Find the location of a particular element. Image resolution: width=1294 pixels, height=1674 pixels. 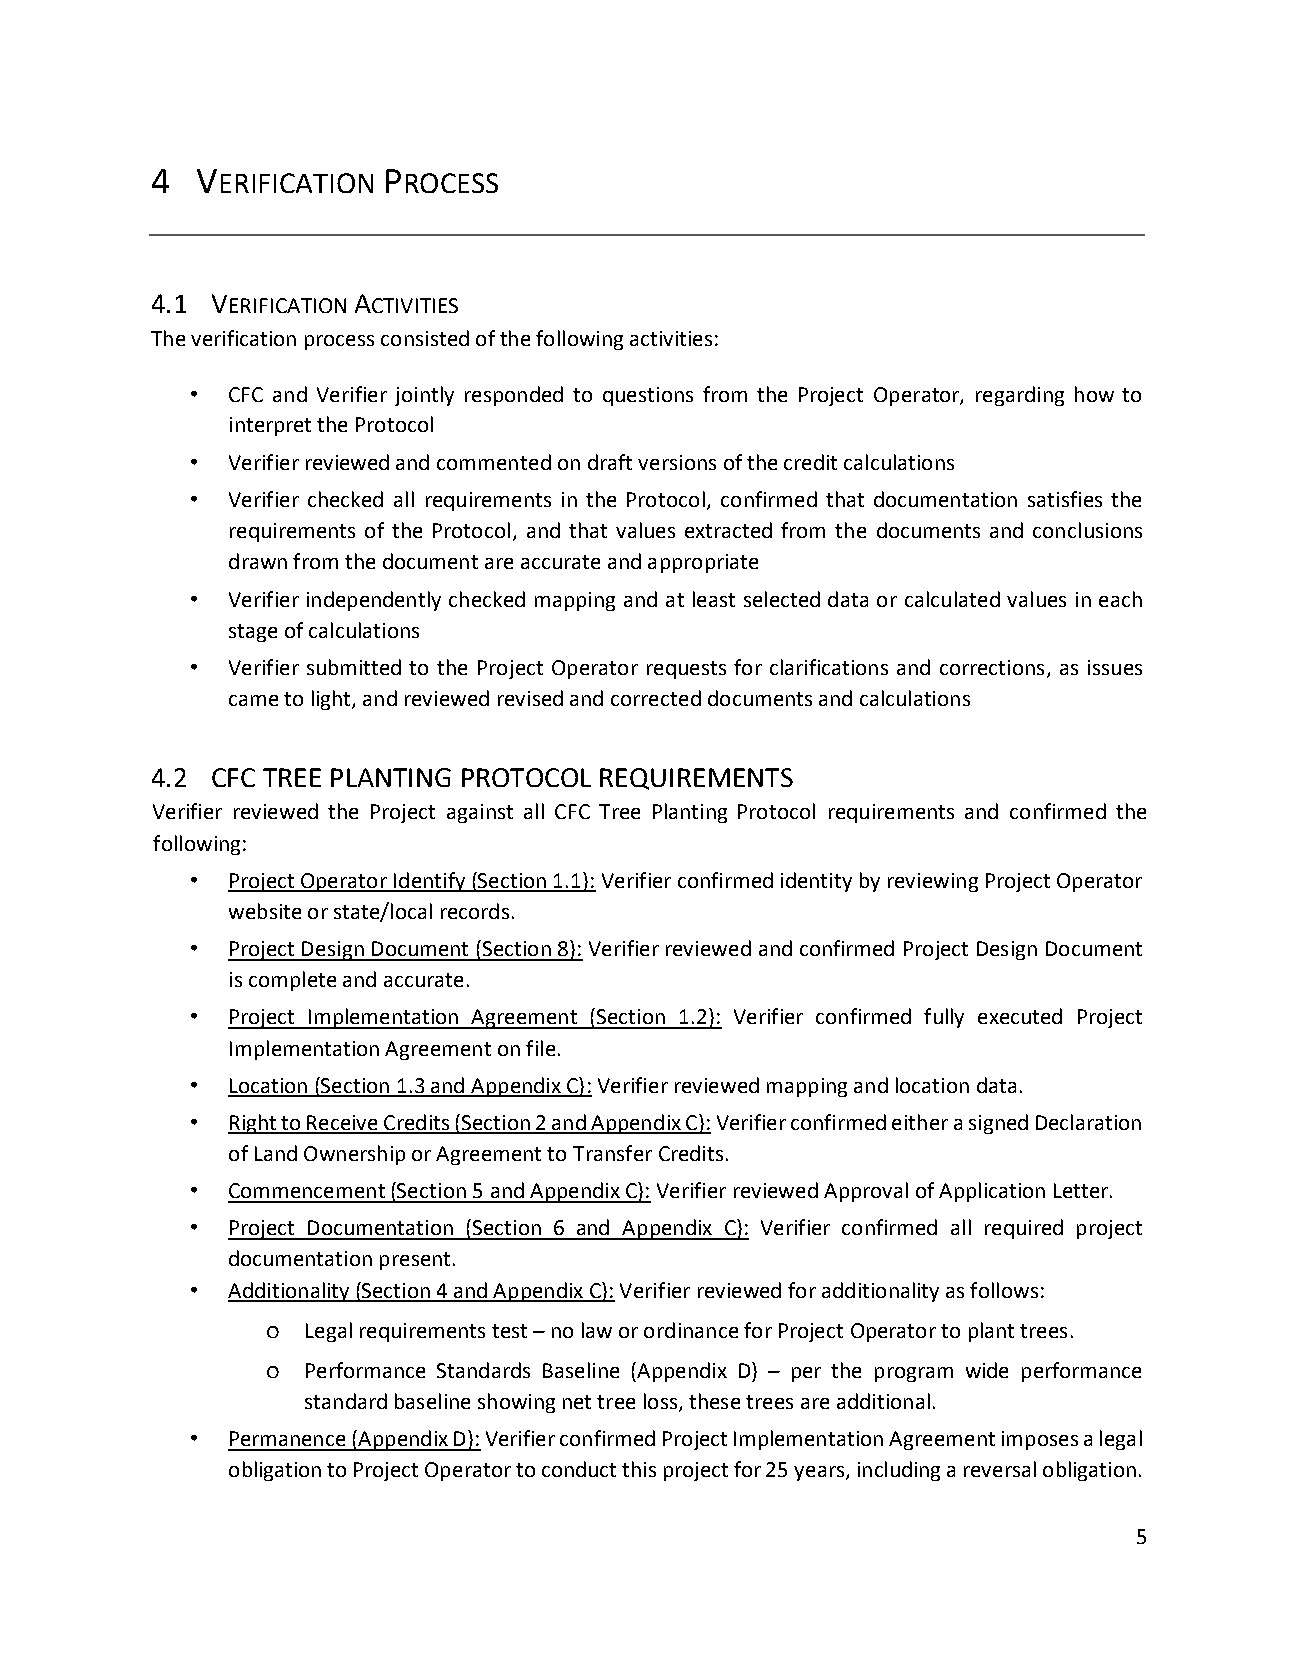

jointly is located at coordinates (424, 396).
